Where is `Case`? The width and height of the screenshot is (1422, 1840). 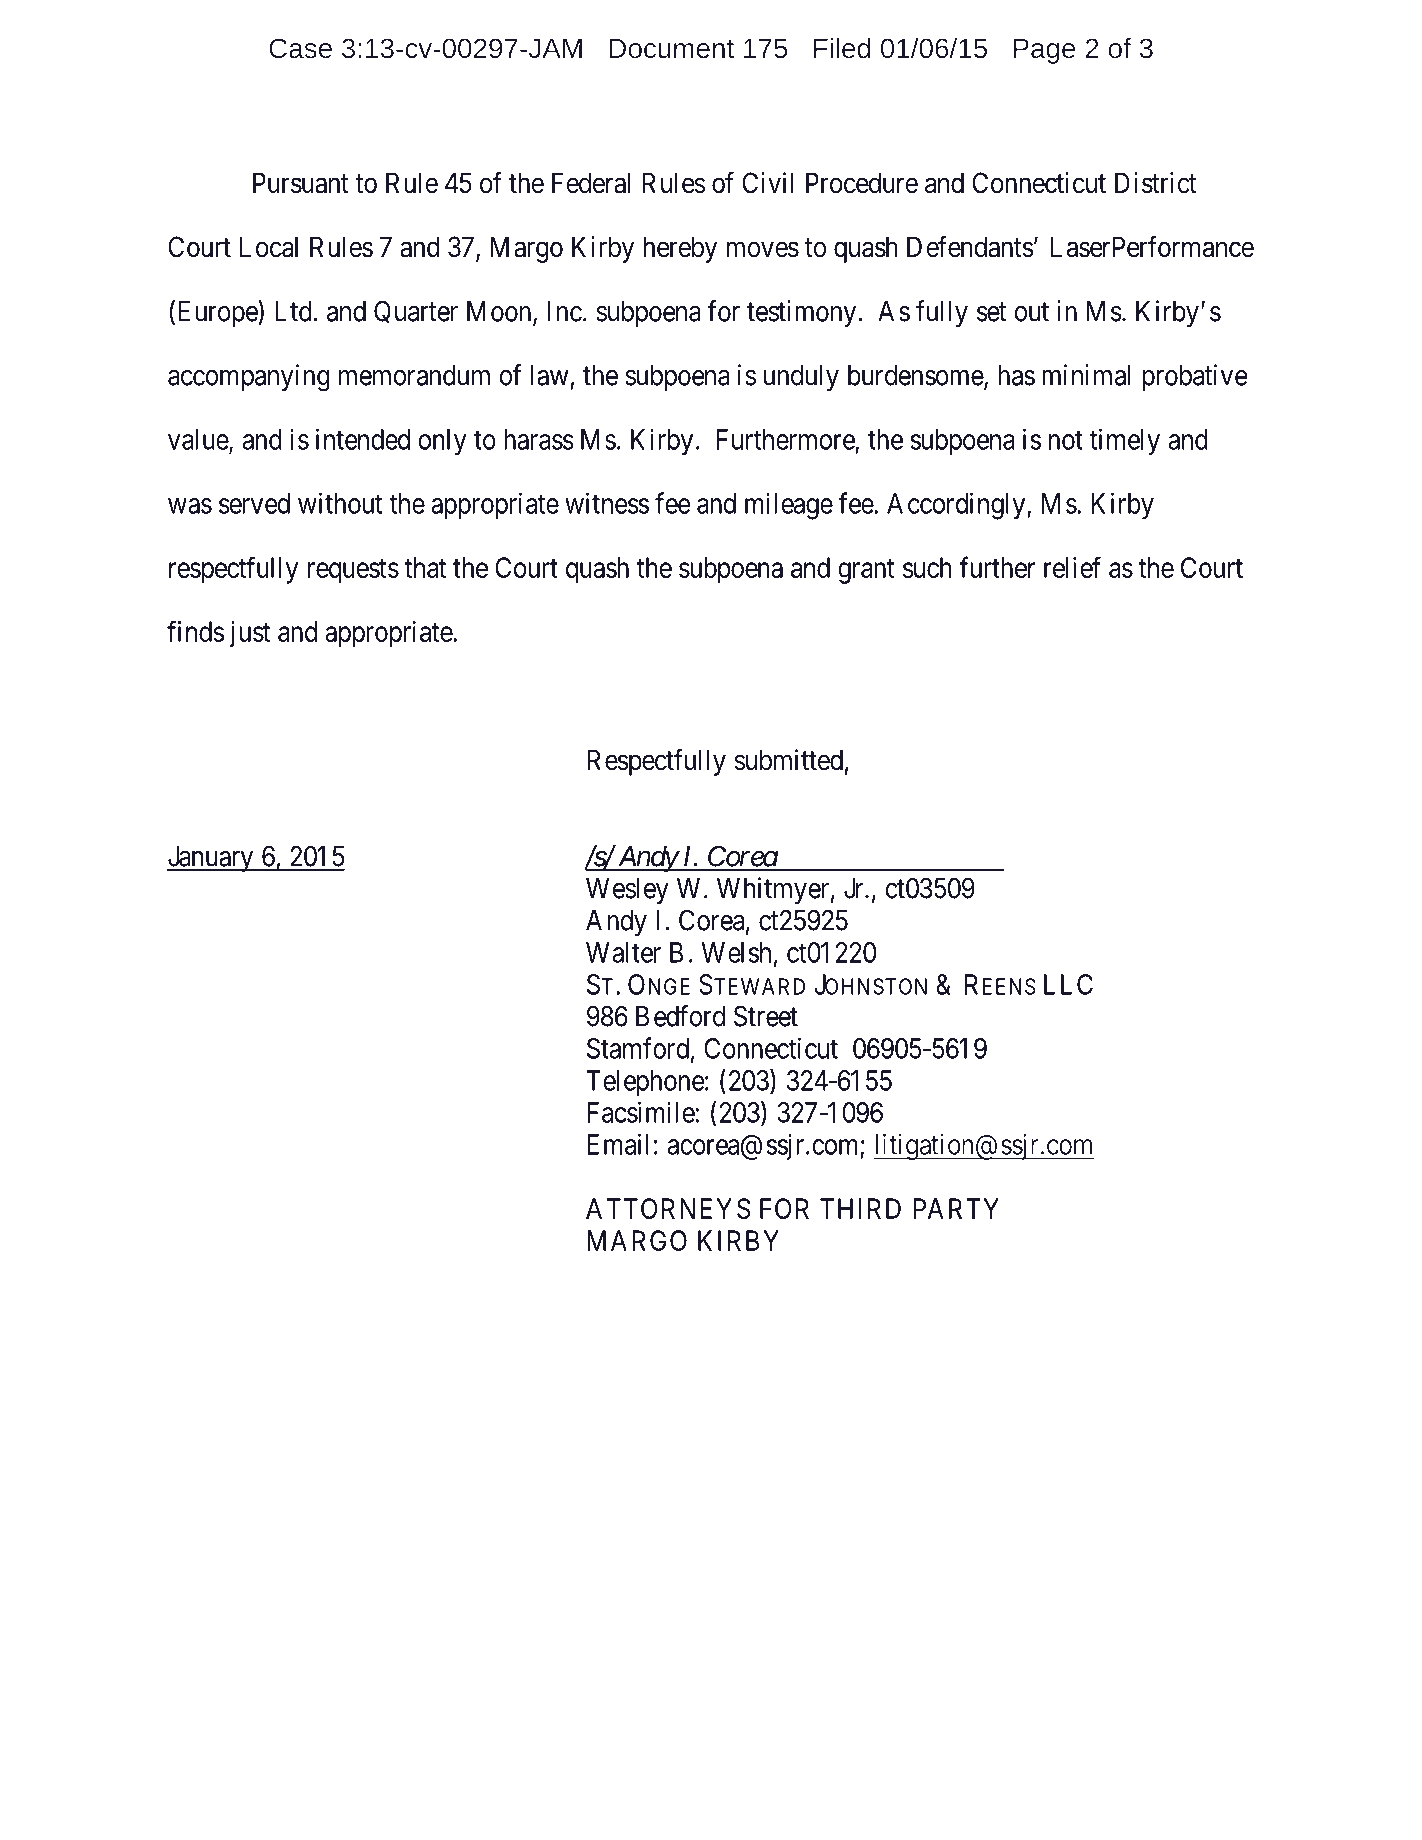
Case is located at coordinates (300, 48).
